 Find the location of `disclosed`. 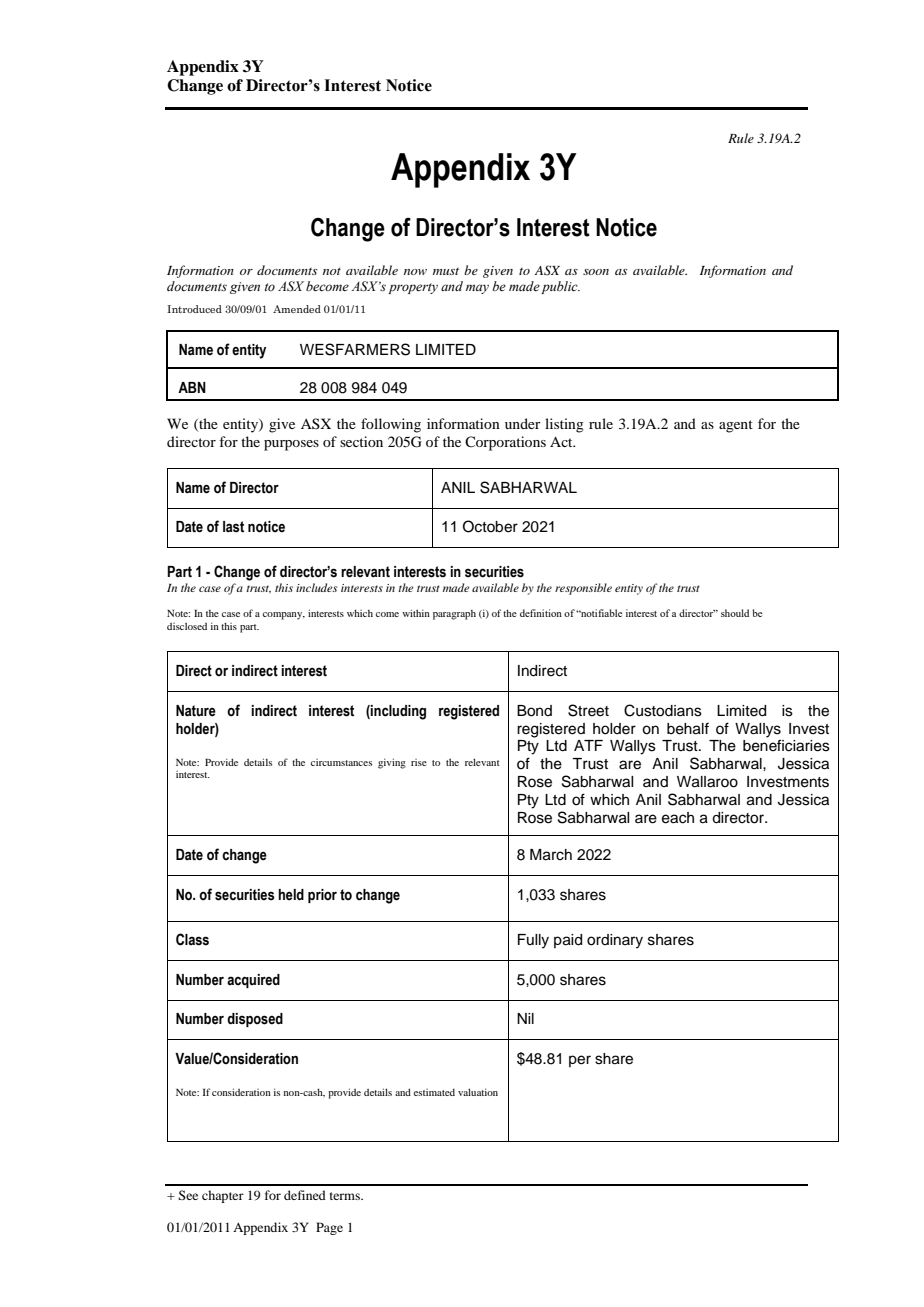

disclosed is located at coordinates (187, 626).
